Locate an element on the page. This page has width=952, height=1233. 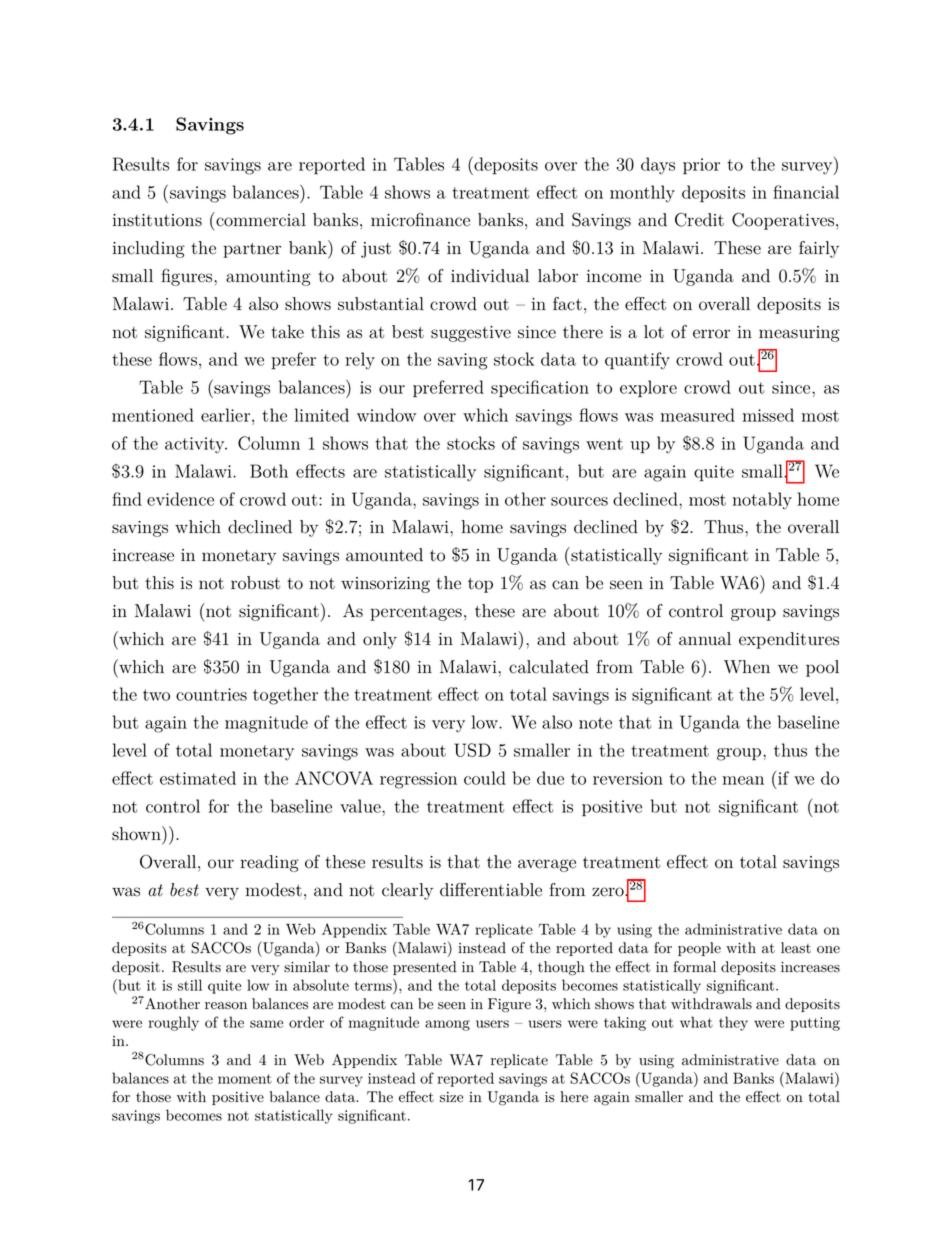
microfinance is located at coordinates (420, 220).
